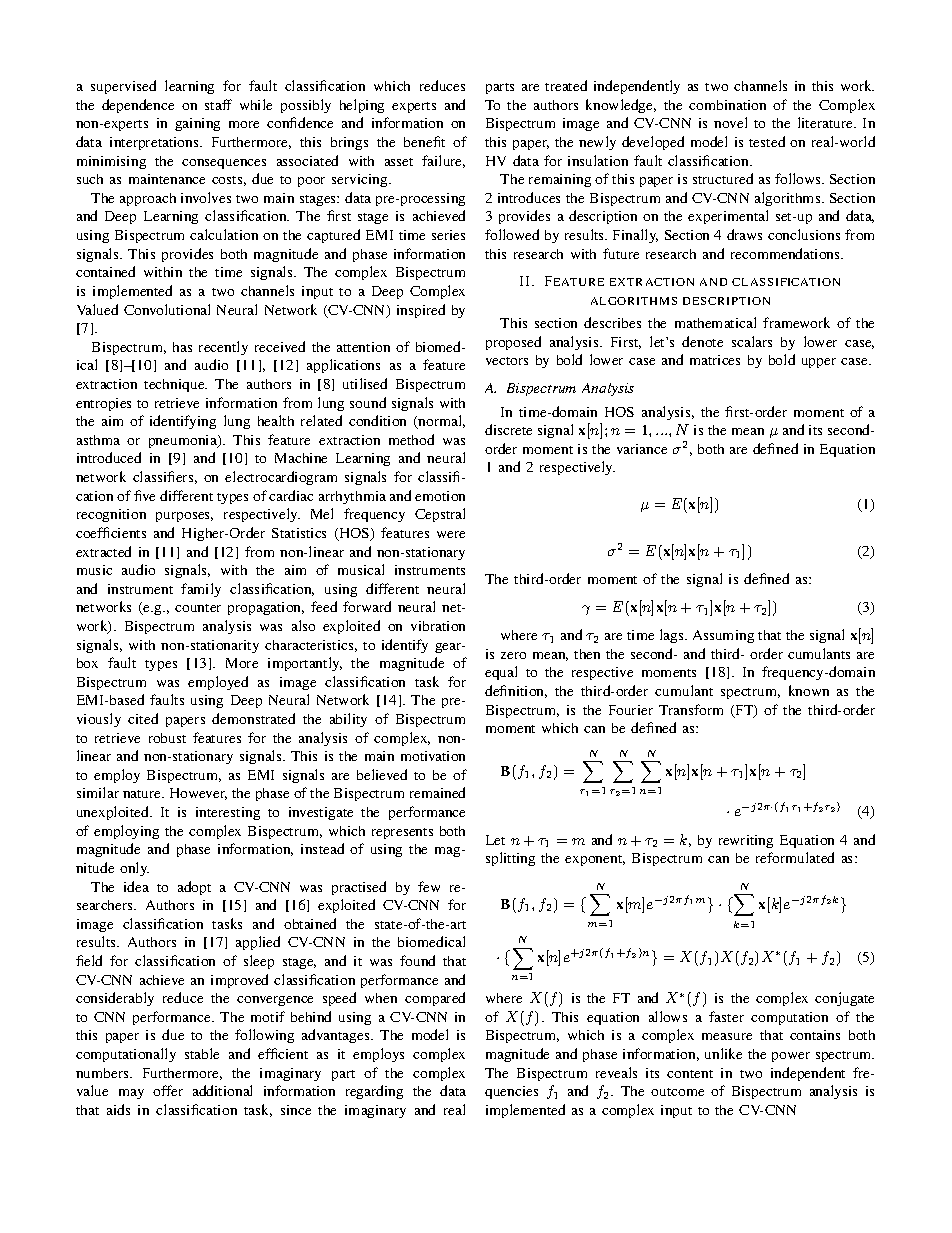 The height and width of the screenshot is (1233, 952). I want to click on normal, so click(441, 422).
